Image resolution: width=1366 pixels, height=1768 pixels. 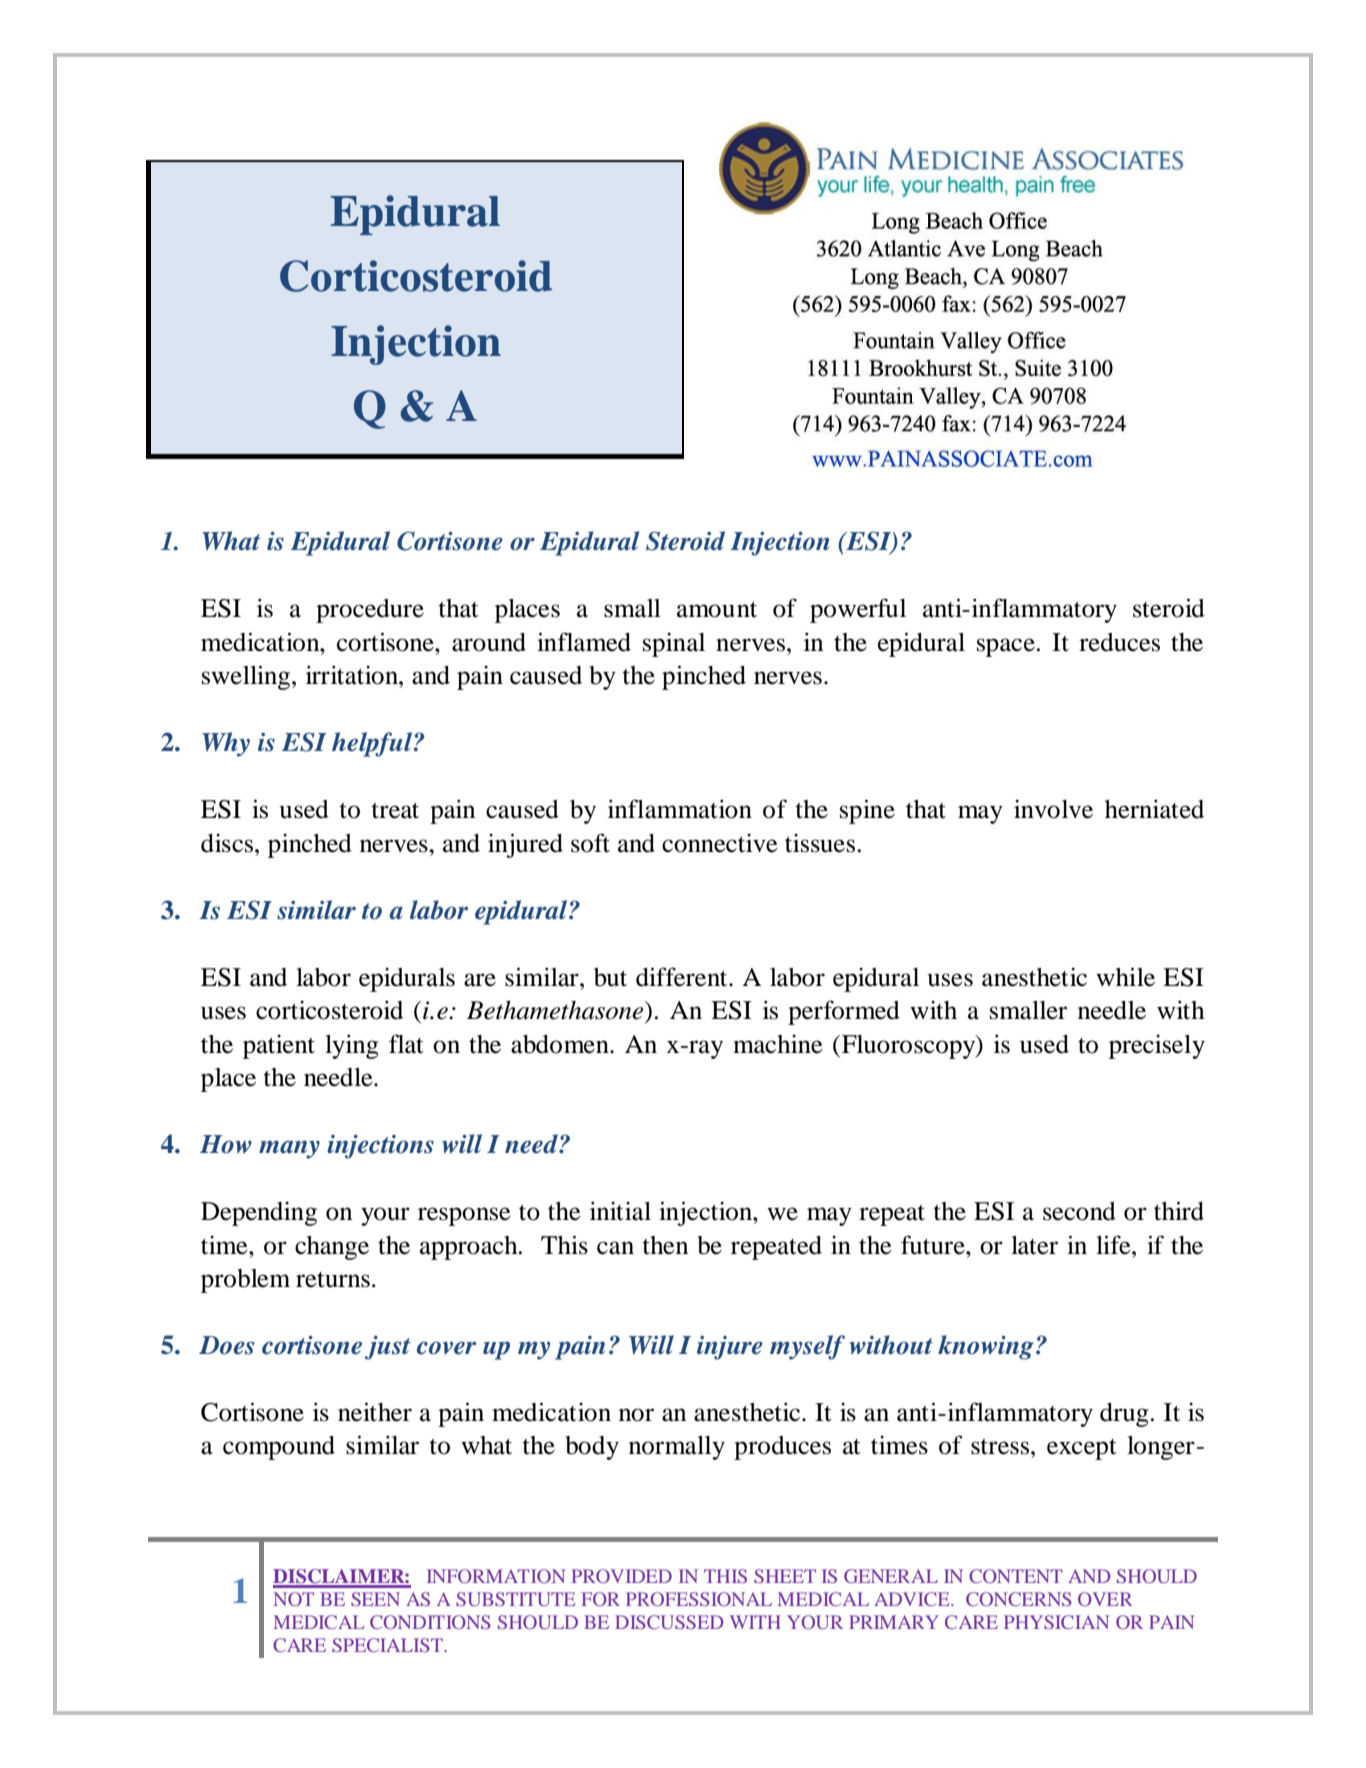 What do you see at coordinates (778, 1044) in the screenshot?
I see `machine` at bounding box center [778, 1044].
